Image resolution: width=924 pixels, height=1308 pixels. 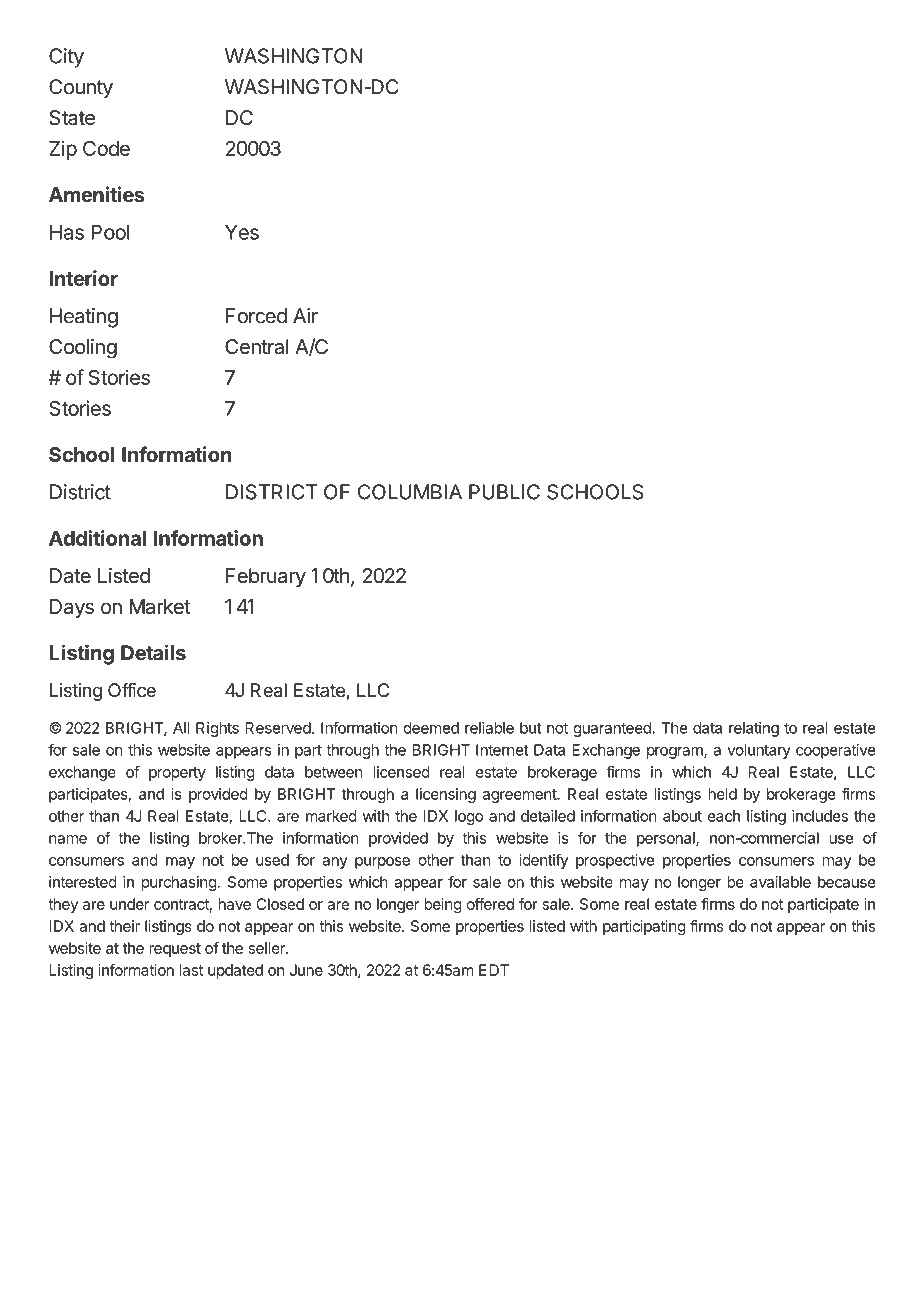 I want to click on All, so click(x=181, y=728).
